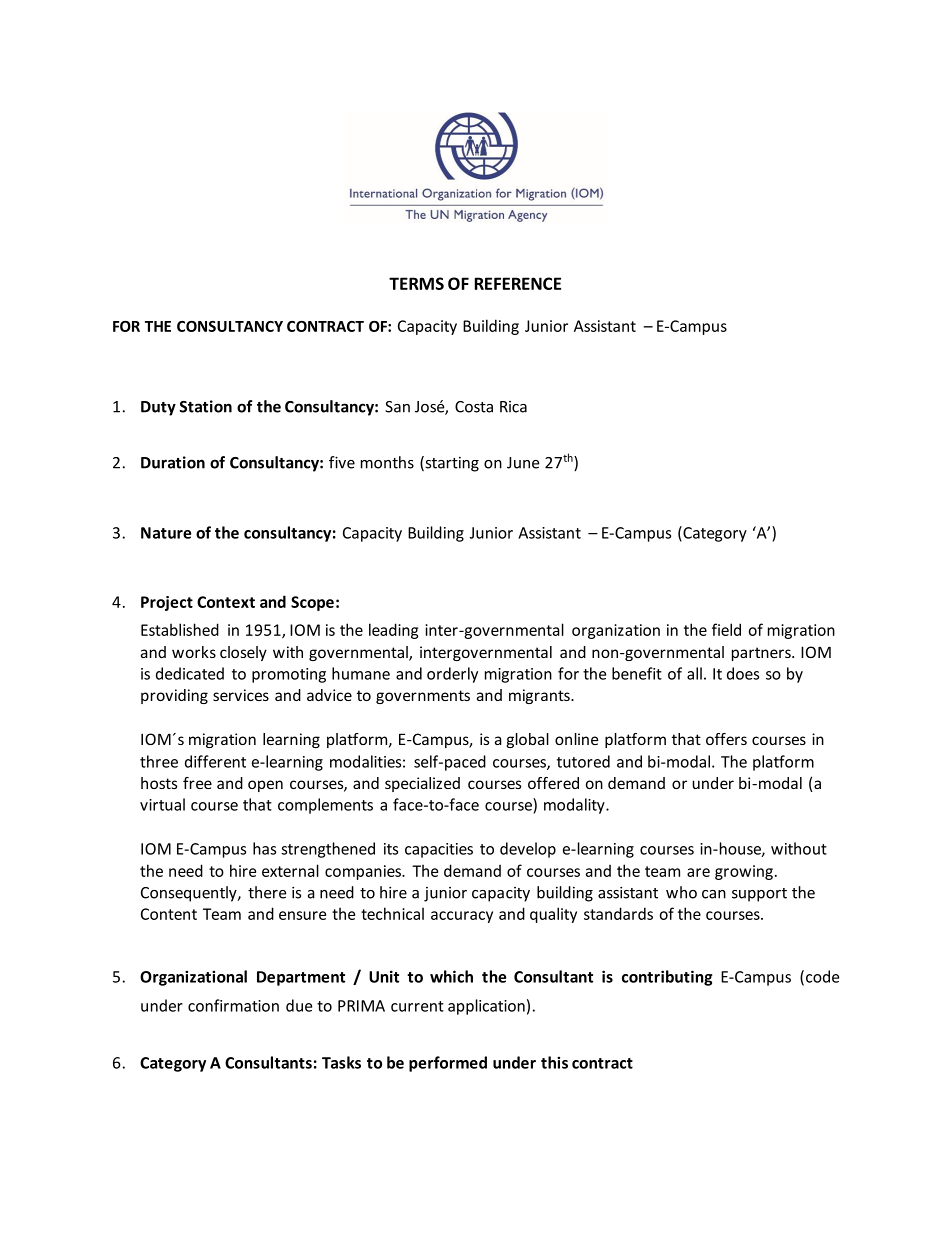 This image has width=952, height=1233. What do you see at coordinates (486, 1007) in the image?
I see `application` at bounding box center [486, 1007].
